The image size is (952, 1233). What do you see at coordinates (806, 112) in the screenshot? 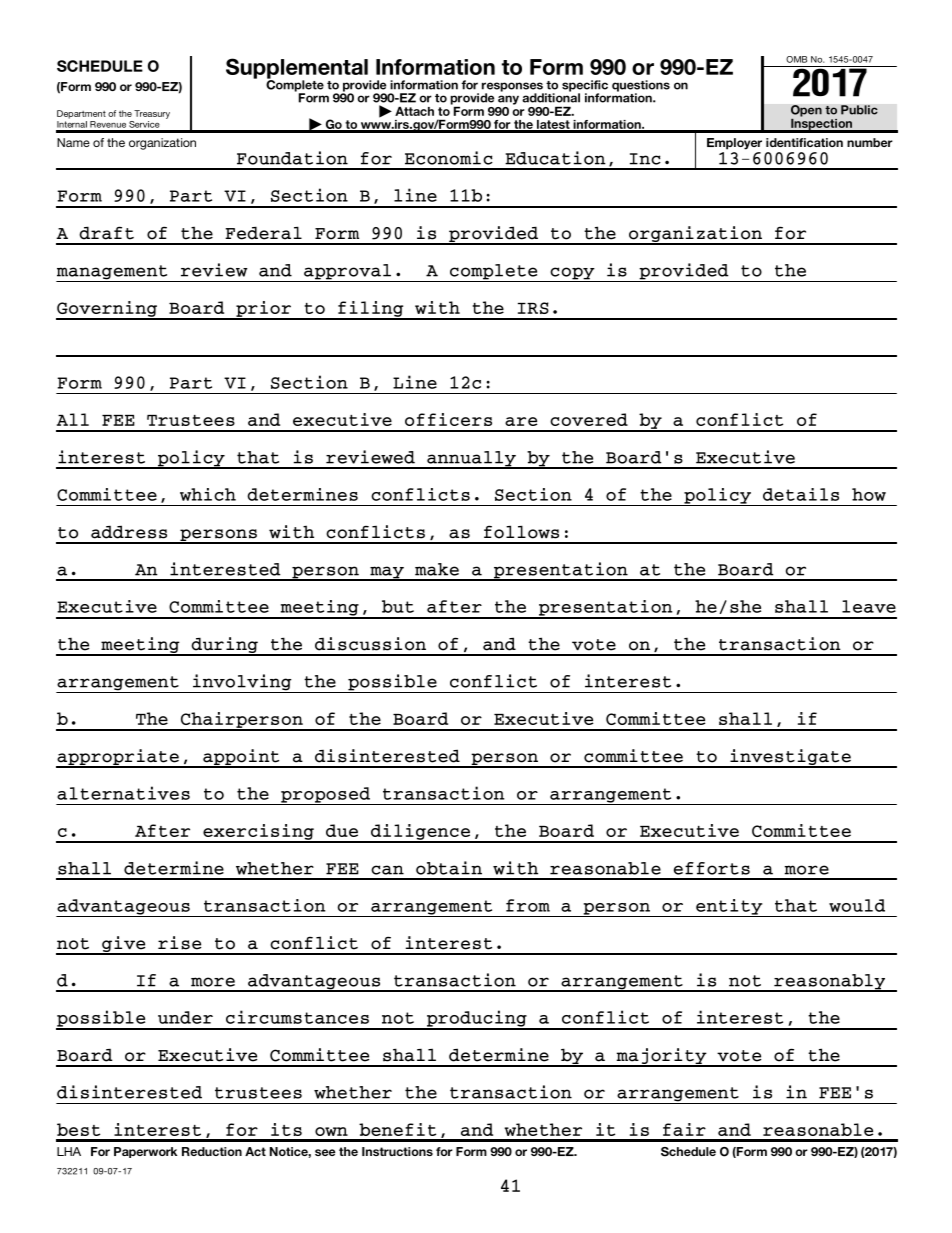
I see `Open` at bounding box center [806, 112].
